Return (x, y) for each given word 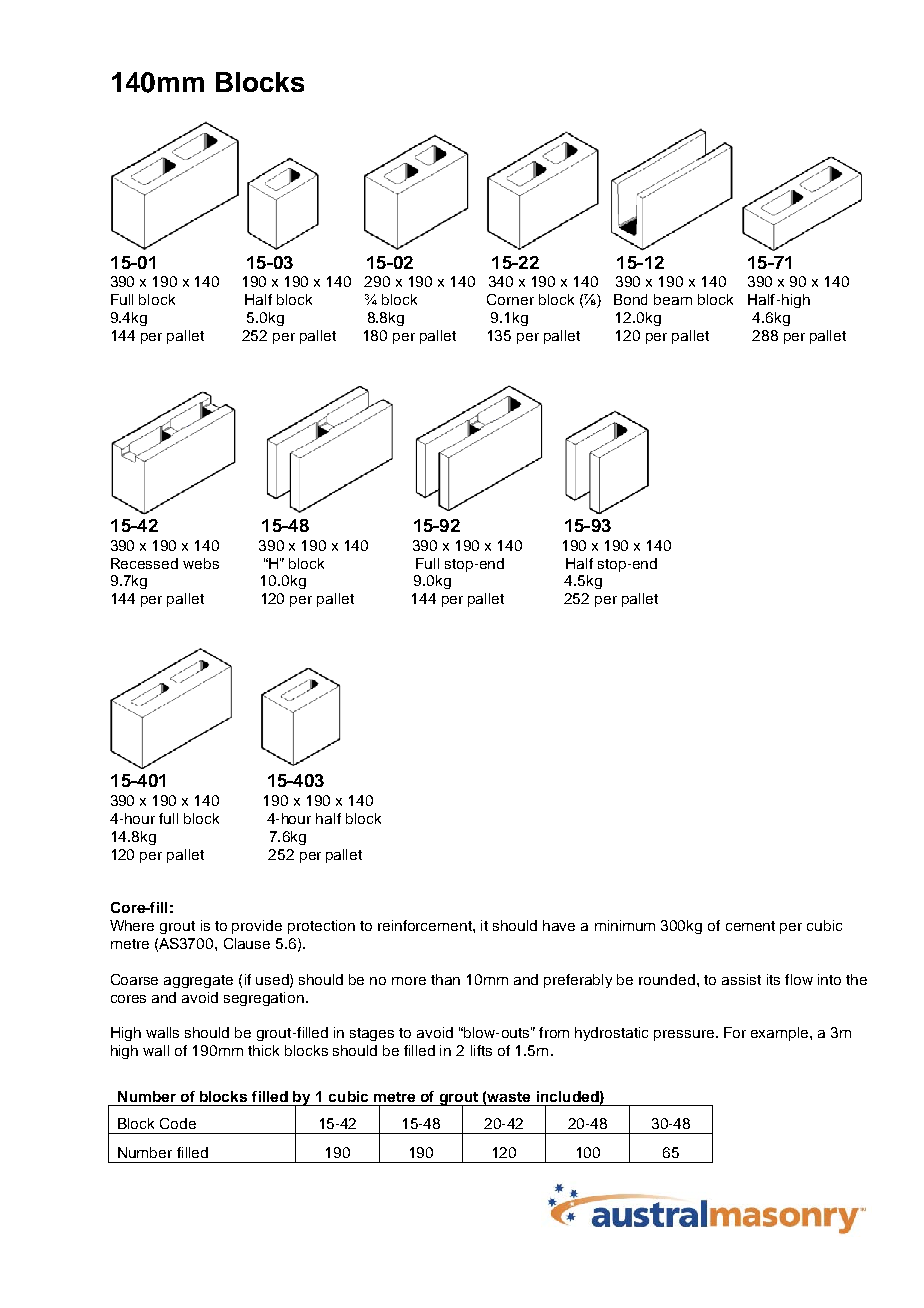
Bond (630, 299)
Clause (247, 943)
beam (673, 299)
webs (201, 563)
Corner (510, 299)
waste (508, 1097)
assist (741, 979)
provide (257, 927)
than (445, 979)
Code (178, 1123)
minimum (625, 925)
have (559, 925)
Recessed (144, 563)
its (773, 979)
